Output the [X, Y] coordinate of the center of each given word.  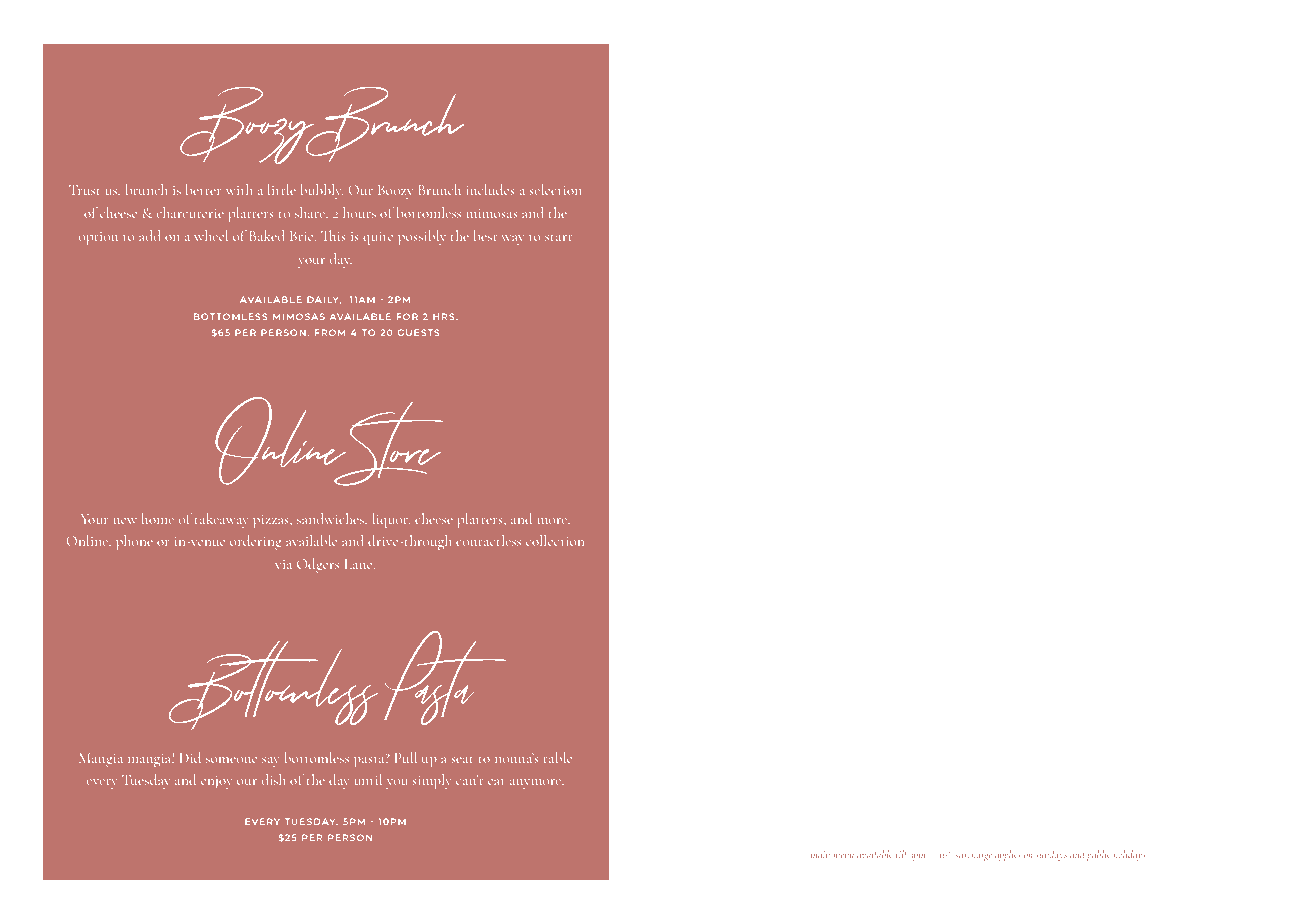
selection [556, 189]
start [558, 238]
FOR [407, 316]
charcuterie [190, 212]
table [557, 757]
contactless [488, 540]
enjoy [217, 782]
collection [555, 540]
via [283, 564]
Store [387, 444]
